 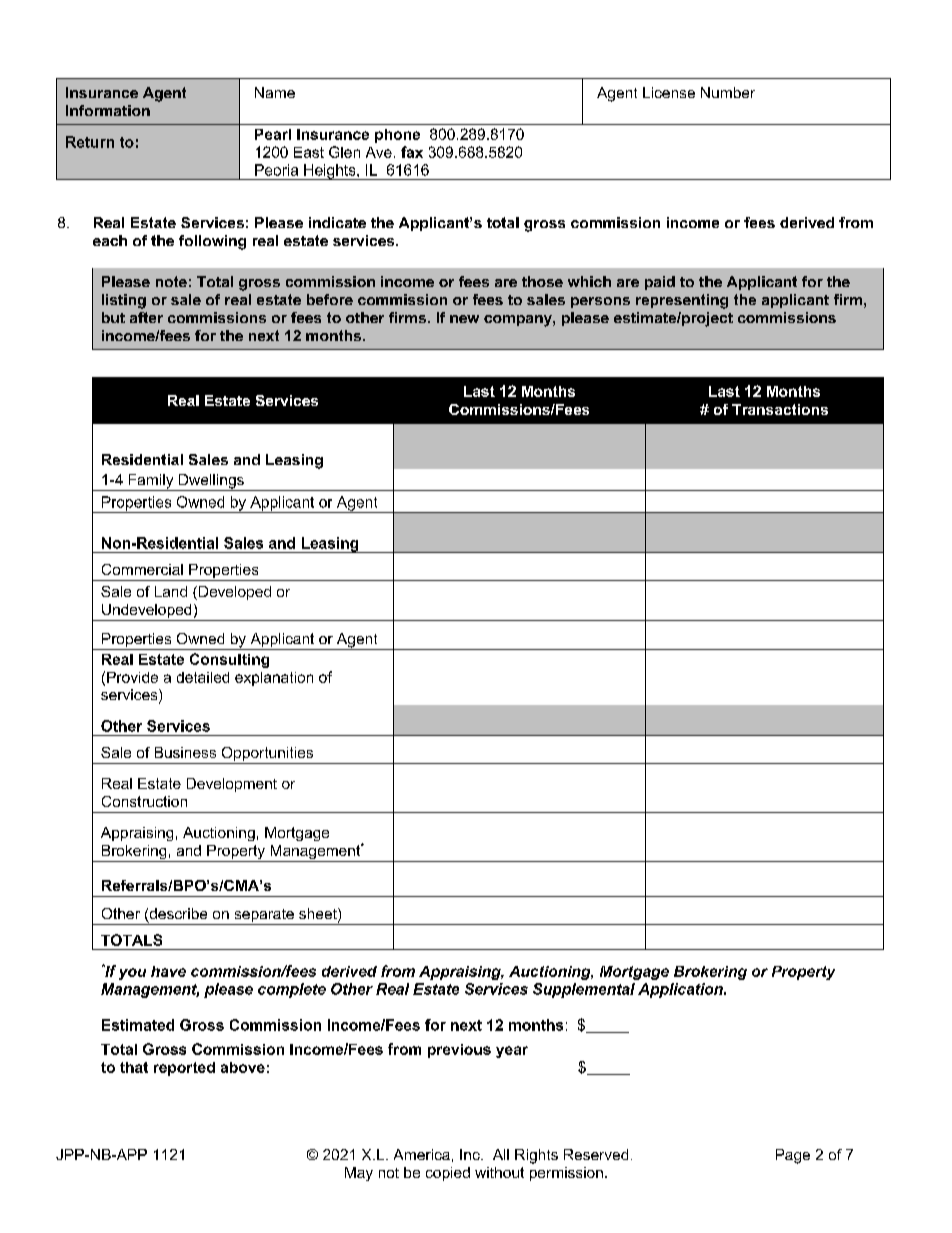 What do you see at coordinates (185, 752) in the screenshot?
I see `Business` at bounding box center [185, 752].
